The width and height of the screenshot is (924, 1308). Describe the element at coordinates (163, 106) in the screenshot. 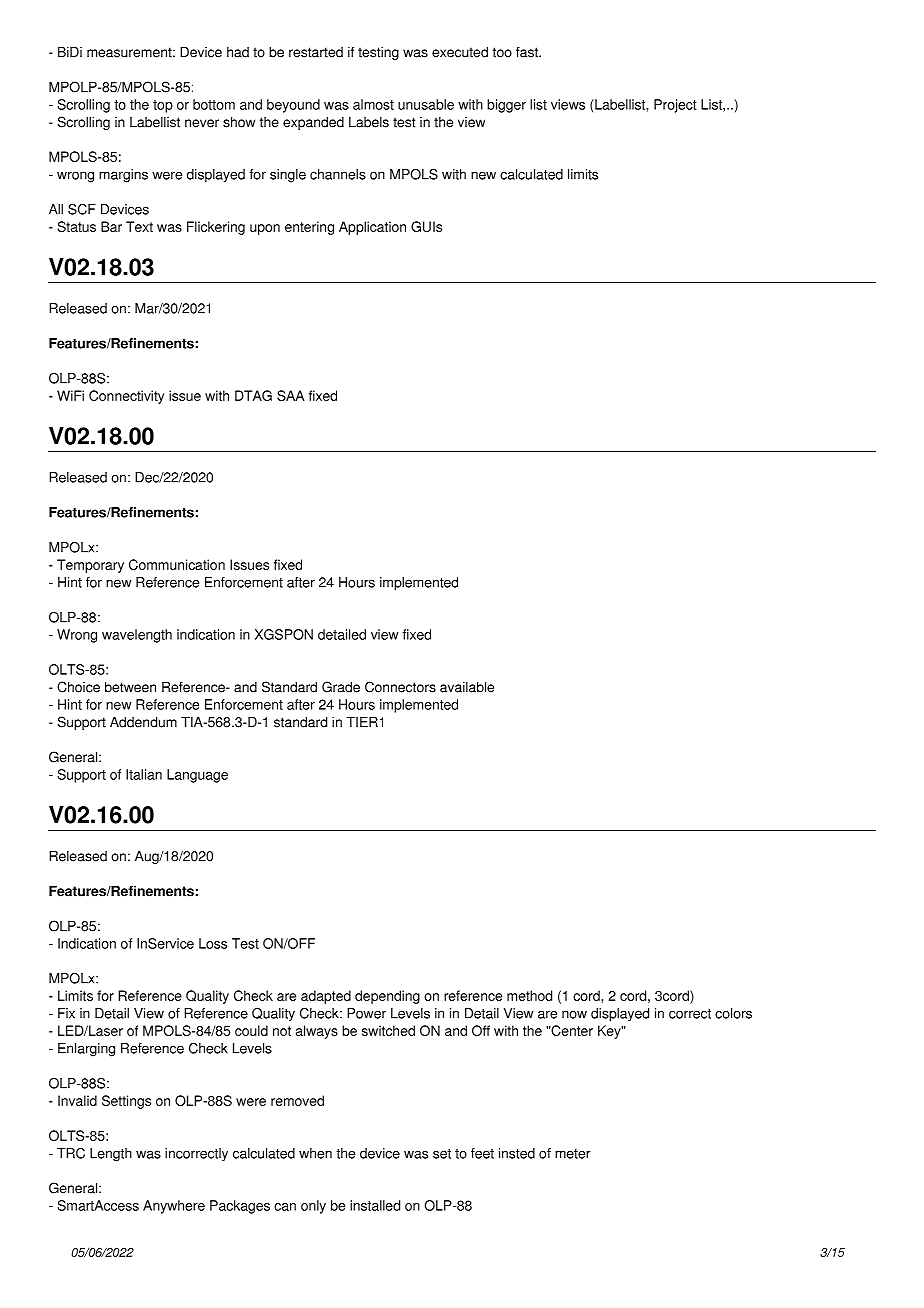

I see `top` at that location.
